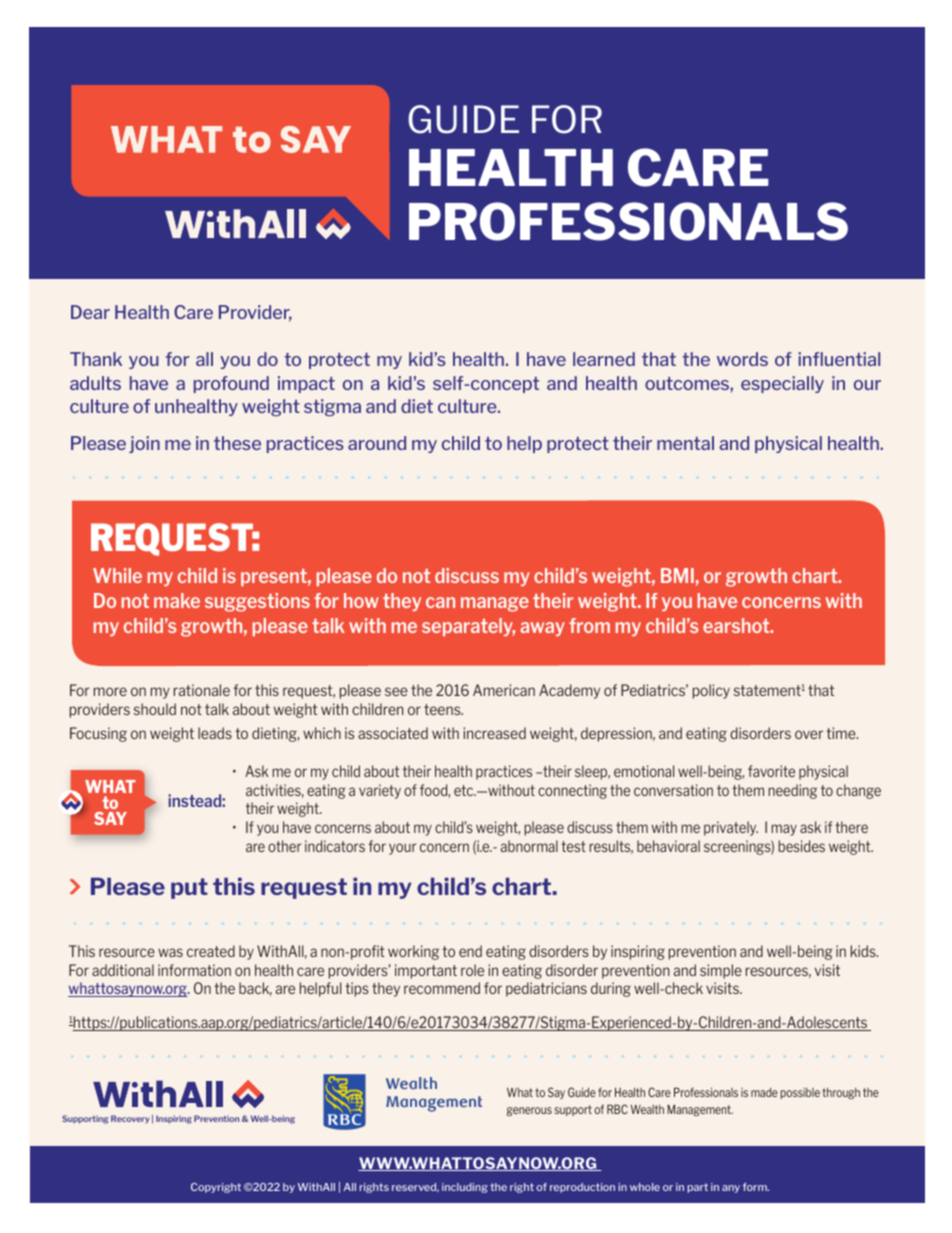  What do you see at coordinates (604, 359) in the screenshot?
I see `learned` at bounding box center [604, 359].
